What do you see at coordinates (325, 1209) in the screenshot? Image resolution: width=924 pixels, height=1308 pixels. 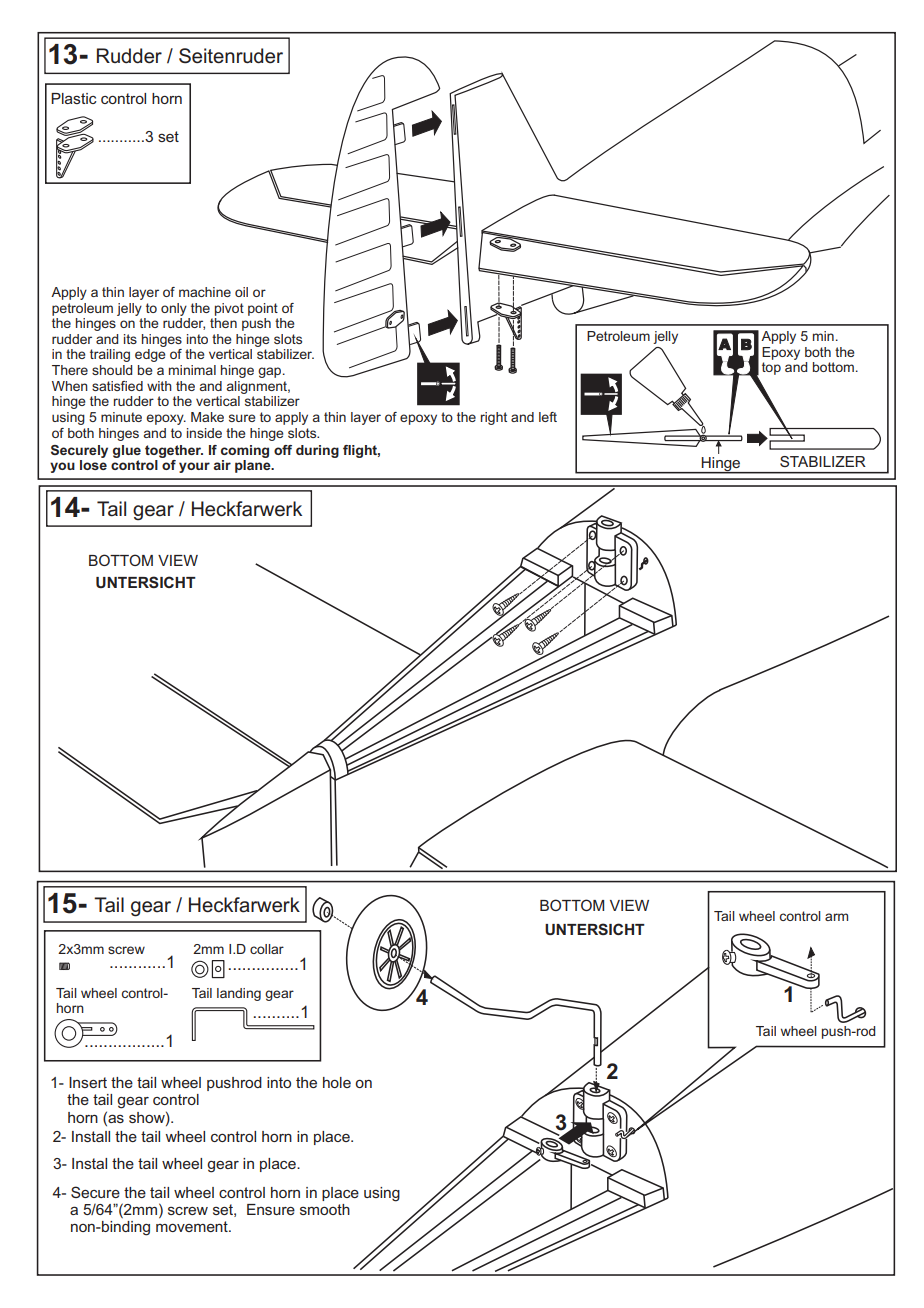 I see `smooth` at bounding box center [325, 1209].
